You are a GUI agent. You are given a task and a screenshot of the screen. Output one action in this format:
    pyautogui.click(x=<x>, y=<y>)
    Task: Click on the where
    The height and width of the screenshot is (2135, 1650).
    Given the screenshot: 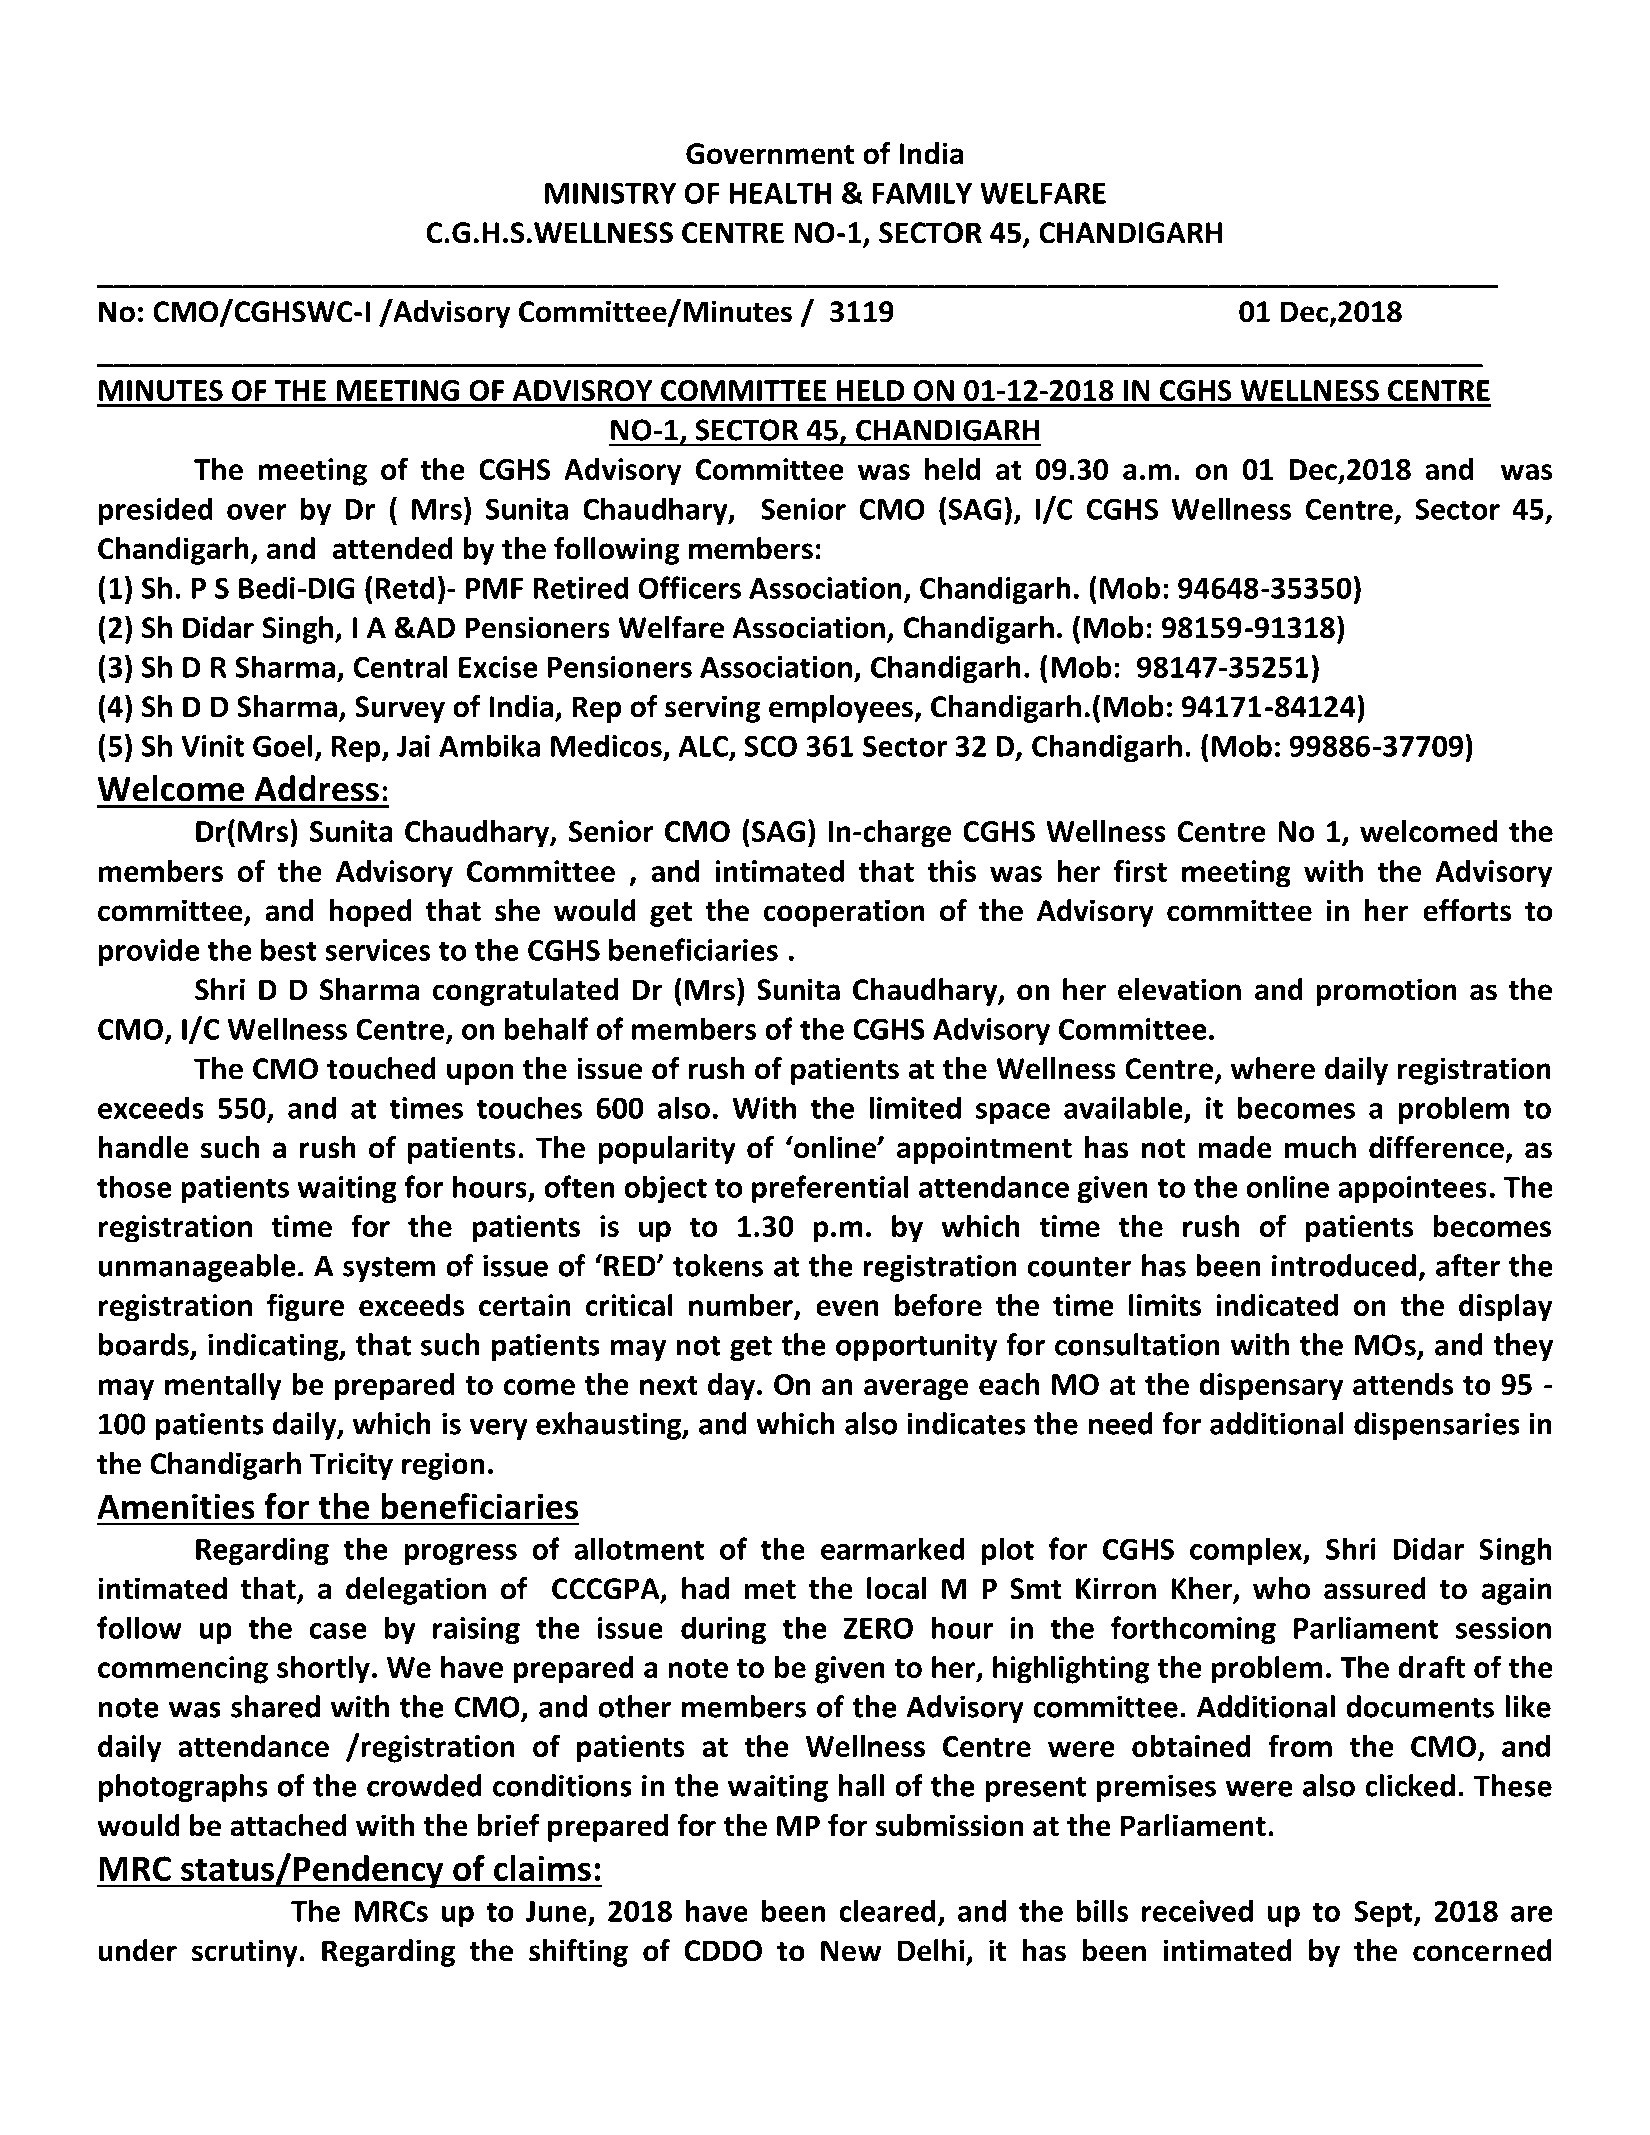 What is the action you would take?
    pyautogui.click(x=1273, y=1068)
